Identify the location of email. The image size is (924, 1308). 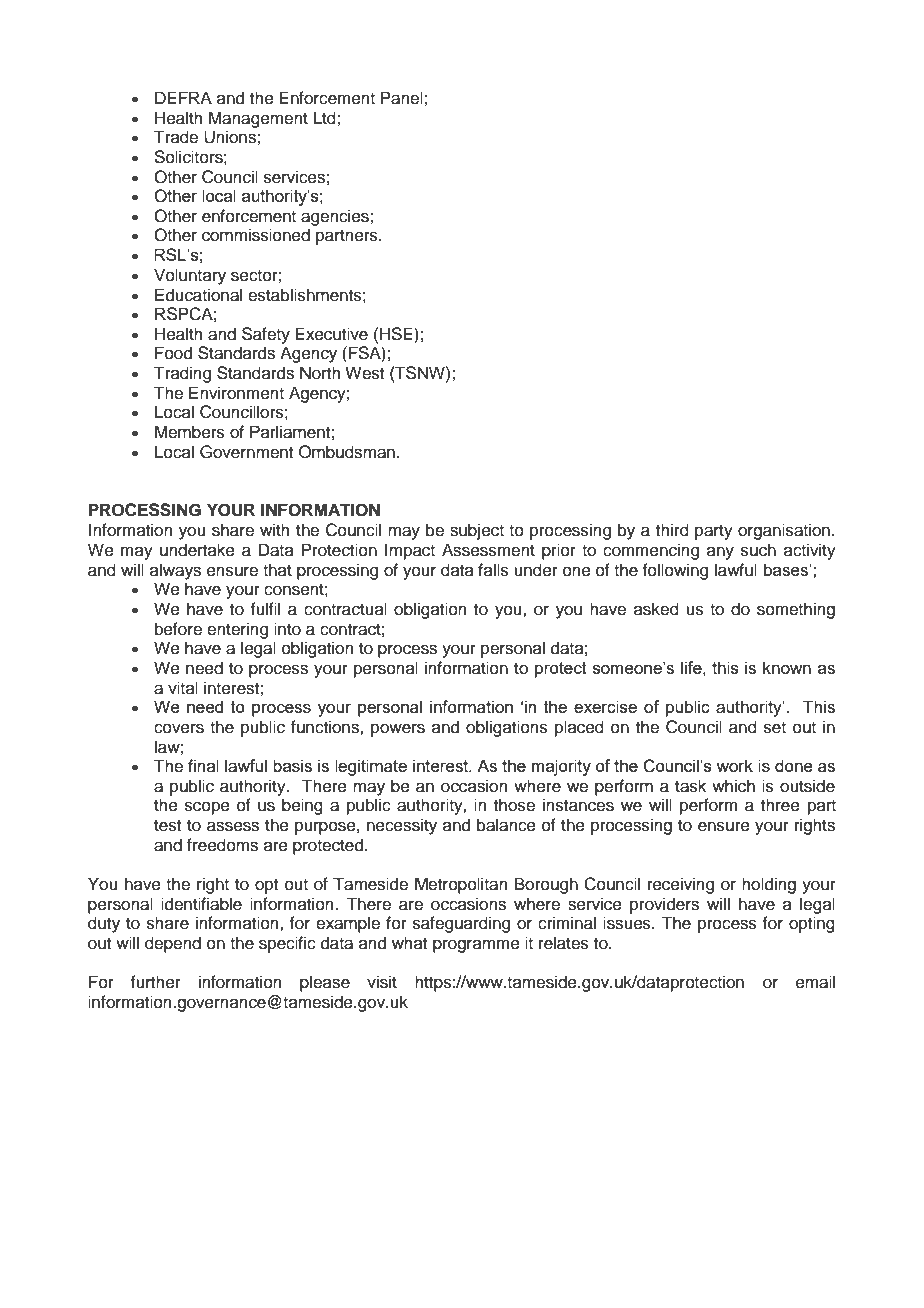
(815, 982).
